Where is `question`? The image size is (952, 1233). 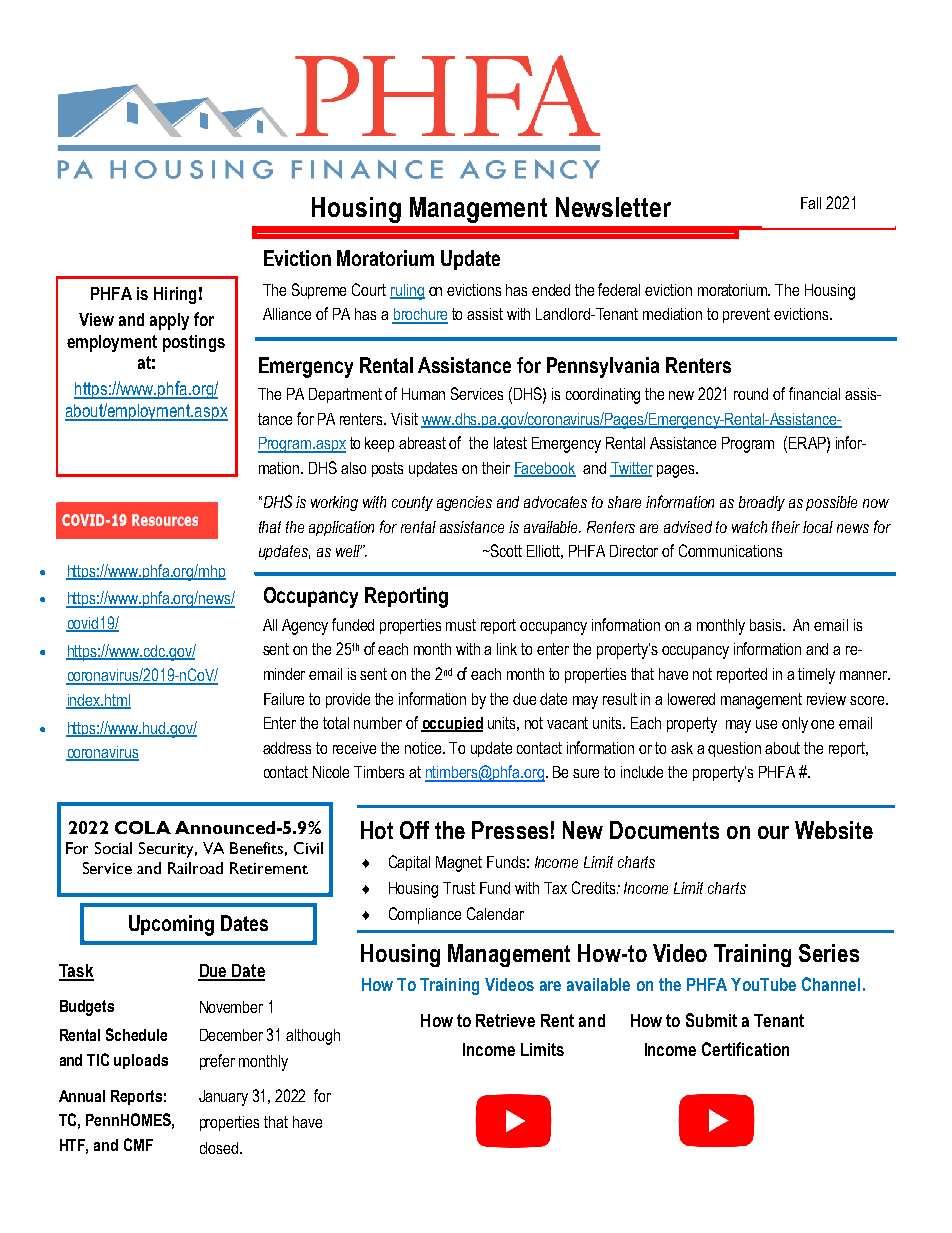 question is located at coordinates (734, 749).
